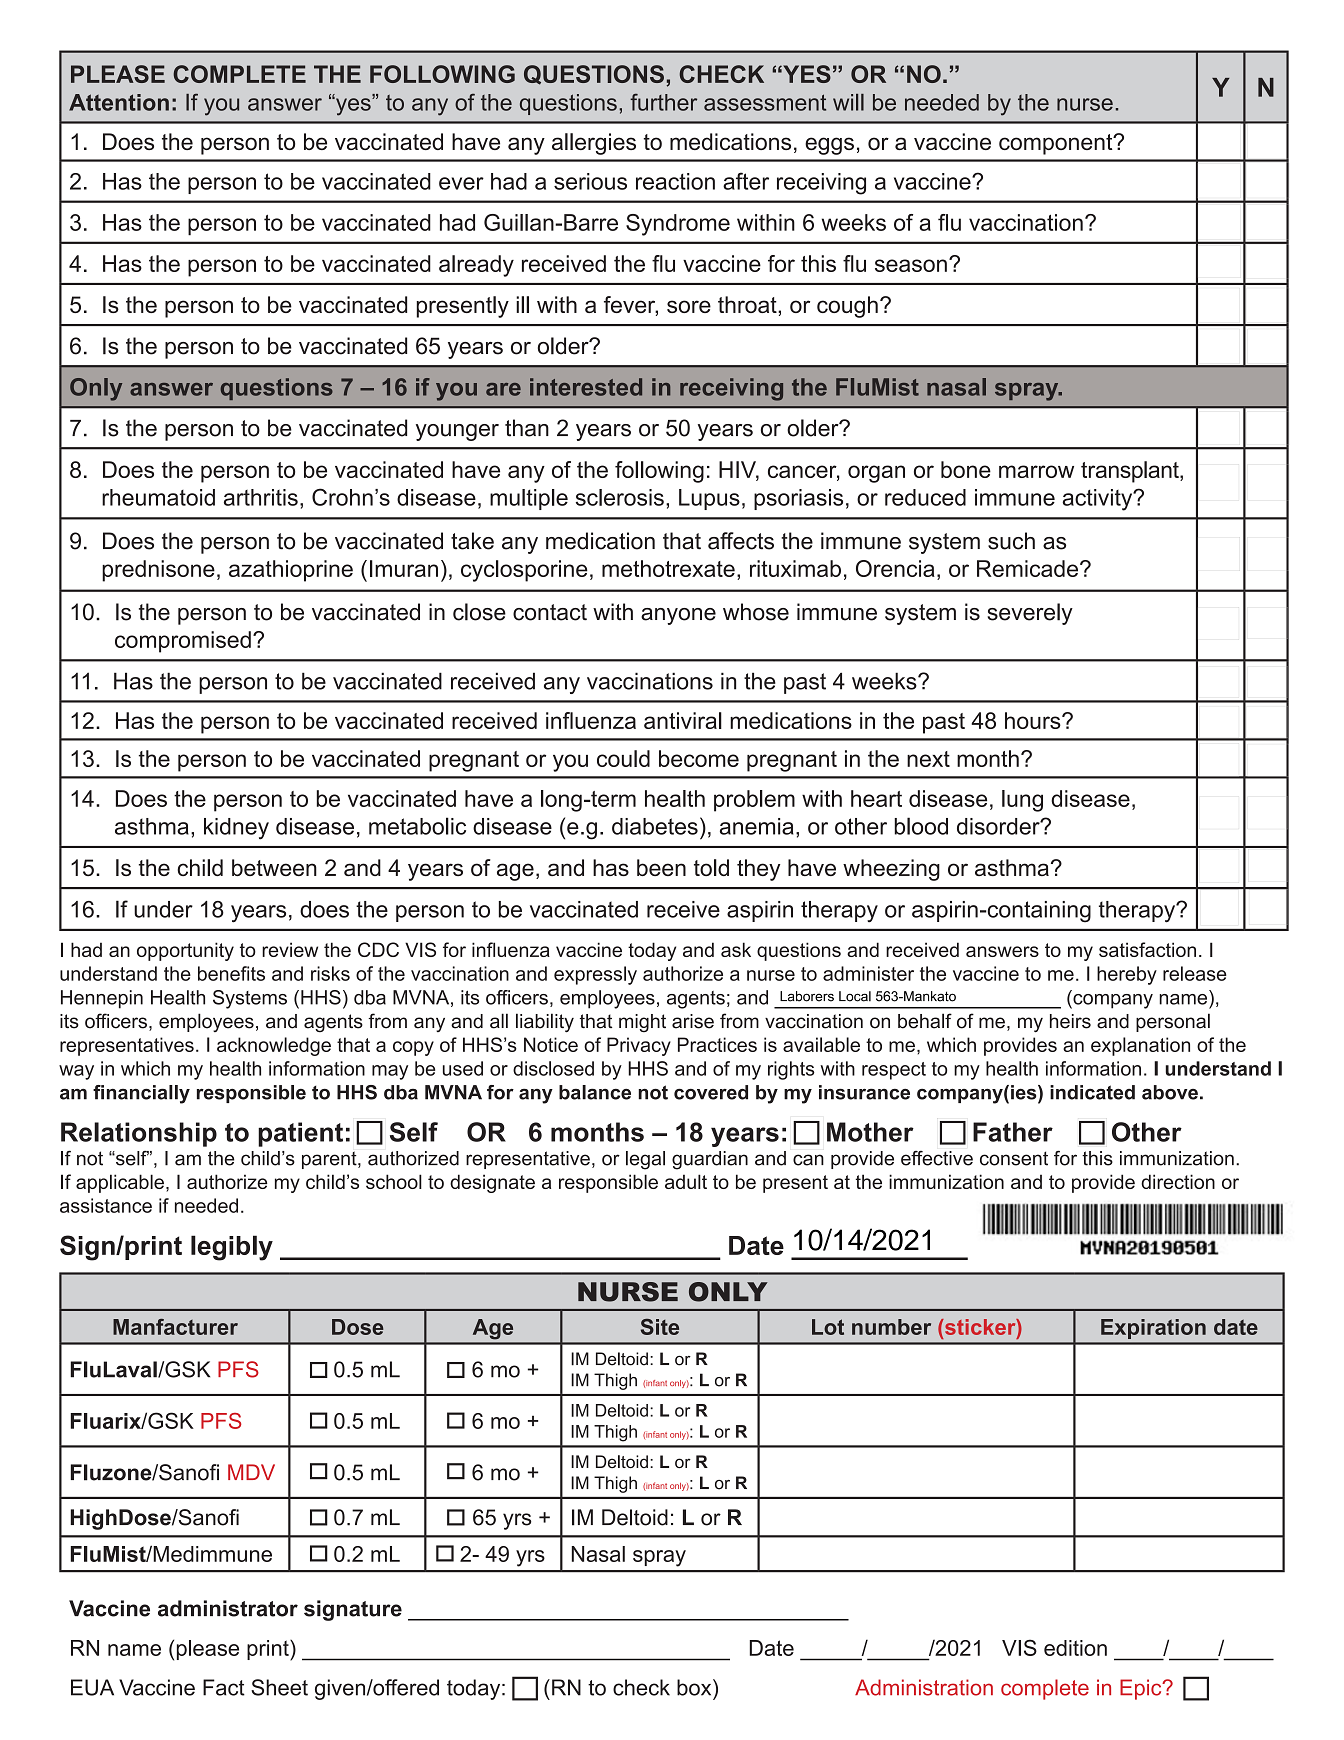  I want to click on hereby, so click(1127, 975).
